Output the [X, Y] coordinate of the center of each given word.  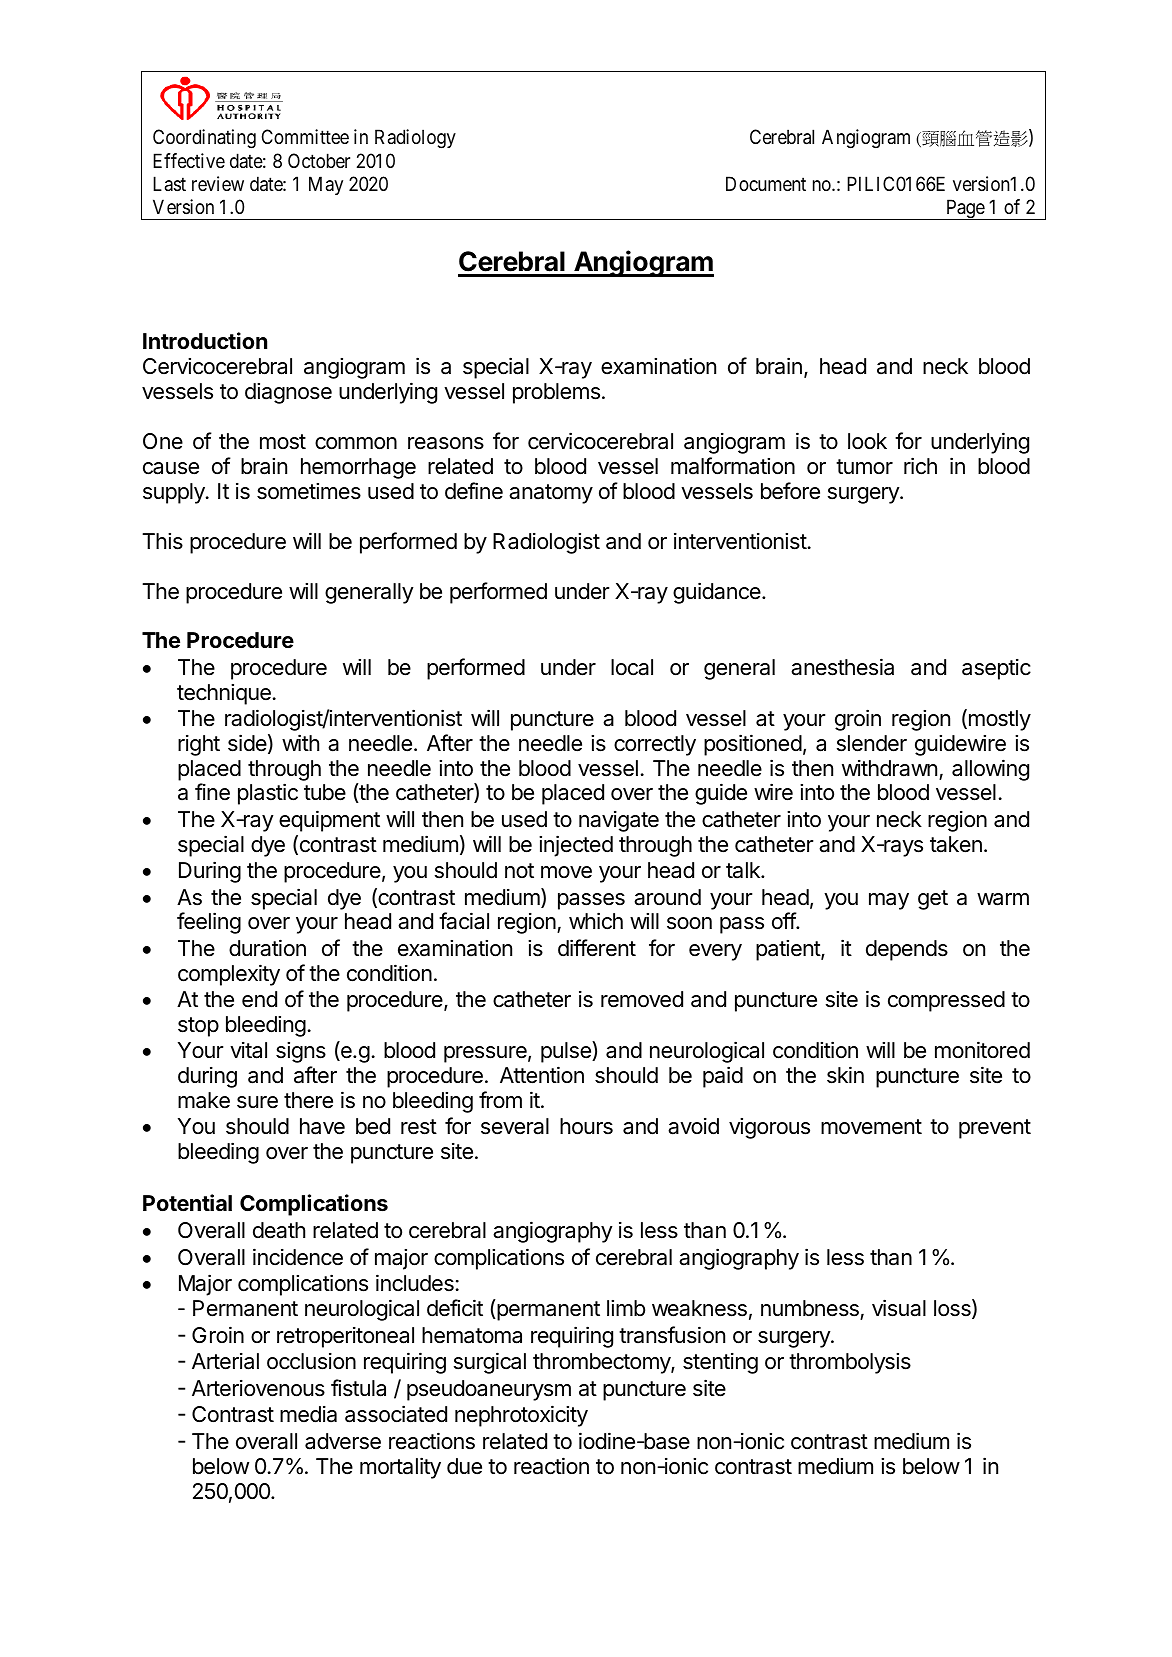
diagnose [288, 393]
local [632, 667]
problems [556, 393]
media [308, 1414]
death [279, 1230]
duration [267, 948]
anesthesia [842, 667]
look [867, 441]
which [596, 921]
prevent [995, 1129]
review [218, 183]
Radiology [415, 139]
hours [586, 1126]
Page [965, 209]
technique [224, 694]
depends [907, 950]
